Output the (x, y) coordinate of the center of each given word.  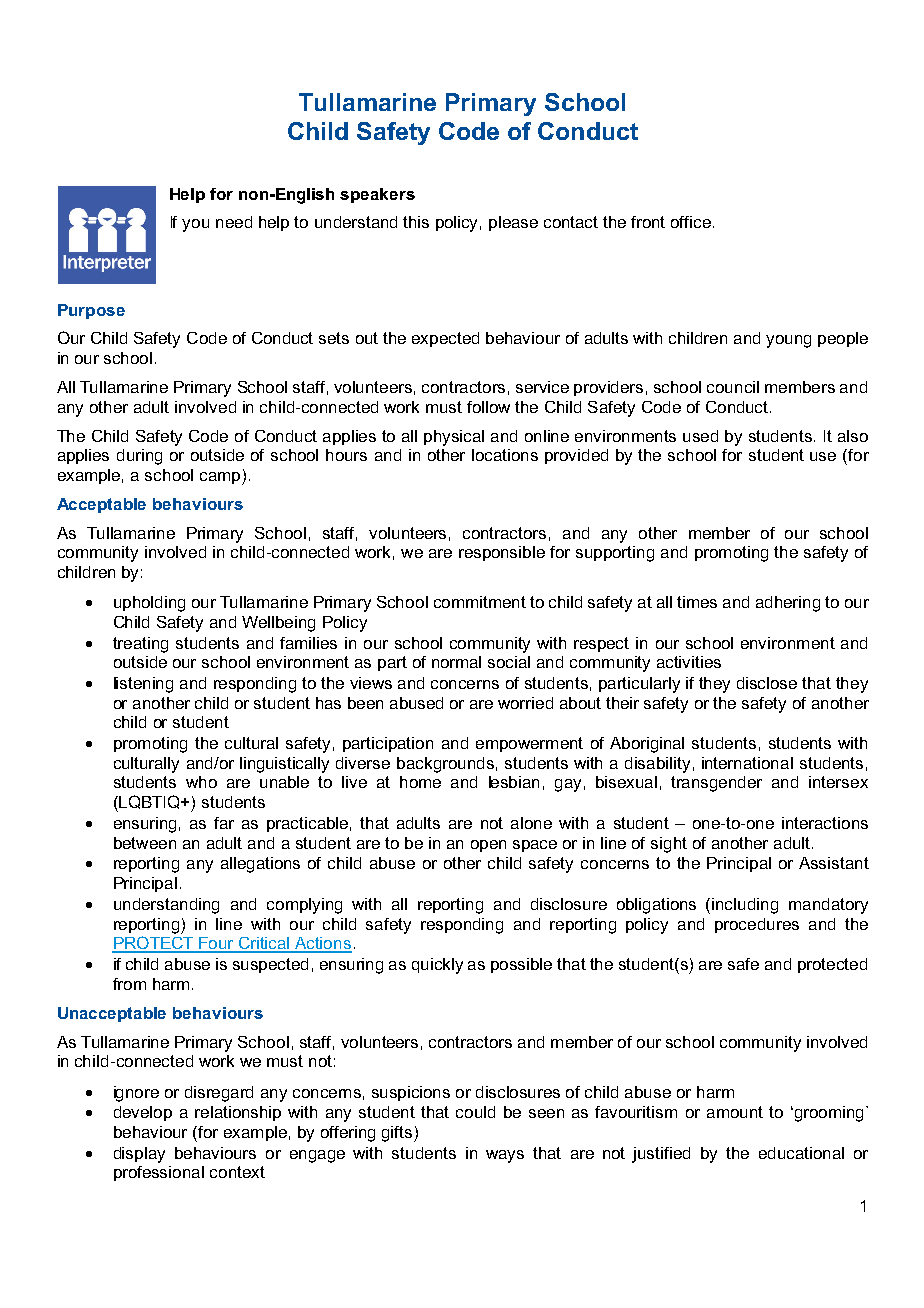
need (234, 222)
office (691, 222)
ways (505, 1156)
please (513, 223)
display (139, 1155)
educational (801, 1153)
